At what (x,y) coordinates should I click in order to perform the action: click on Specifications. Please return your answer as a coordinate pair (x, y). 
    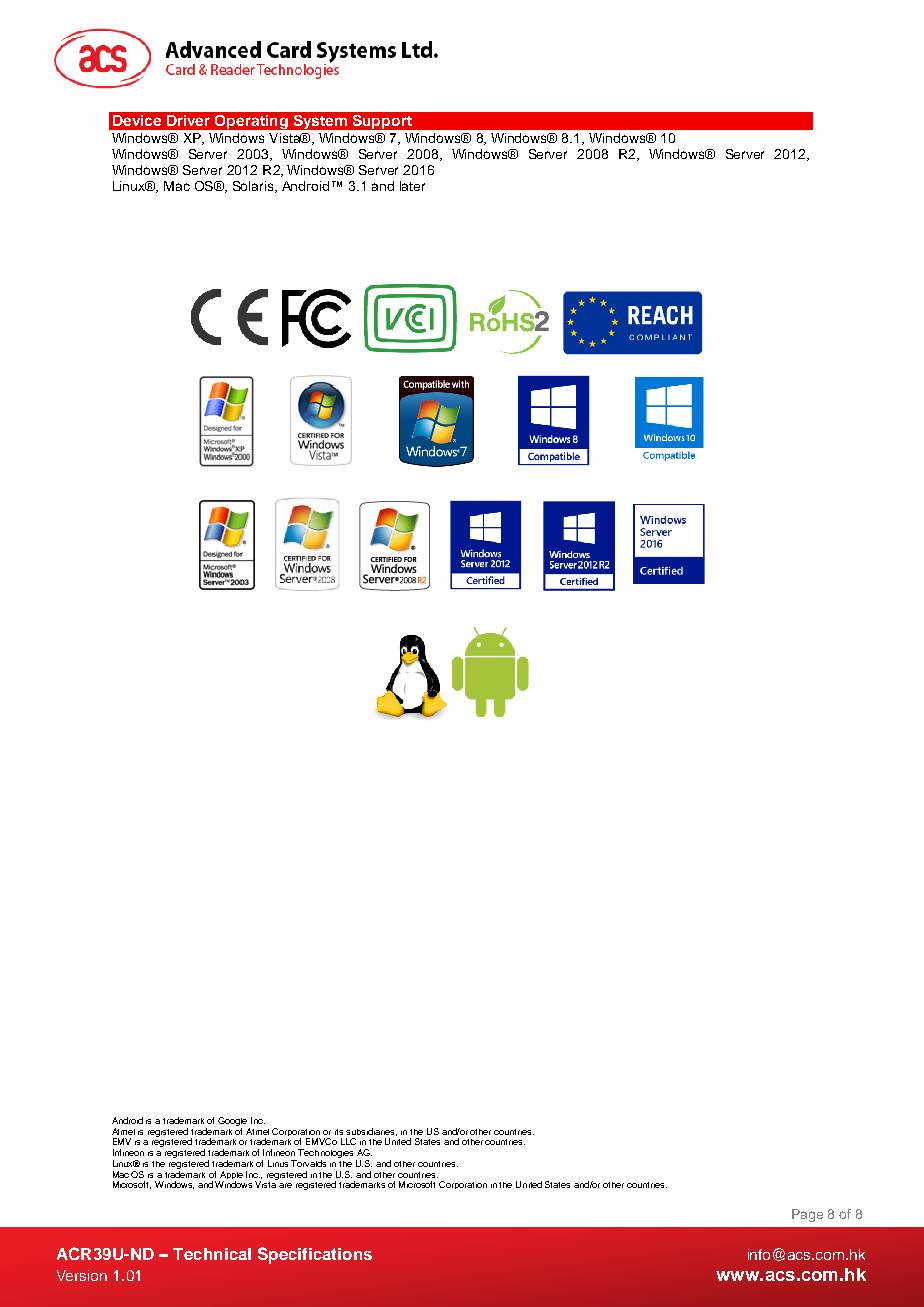
    Looking at the image, I should click on (315, 1255).
